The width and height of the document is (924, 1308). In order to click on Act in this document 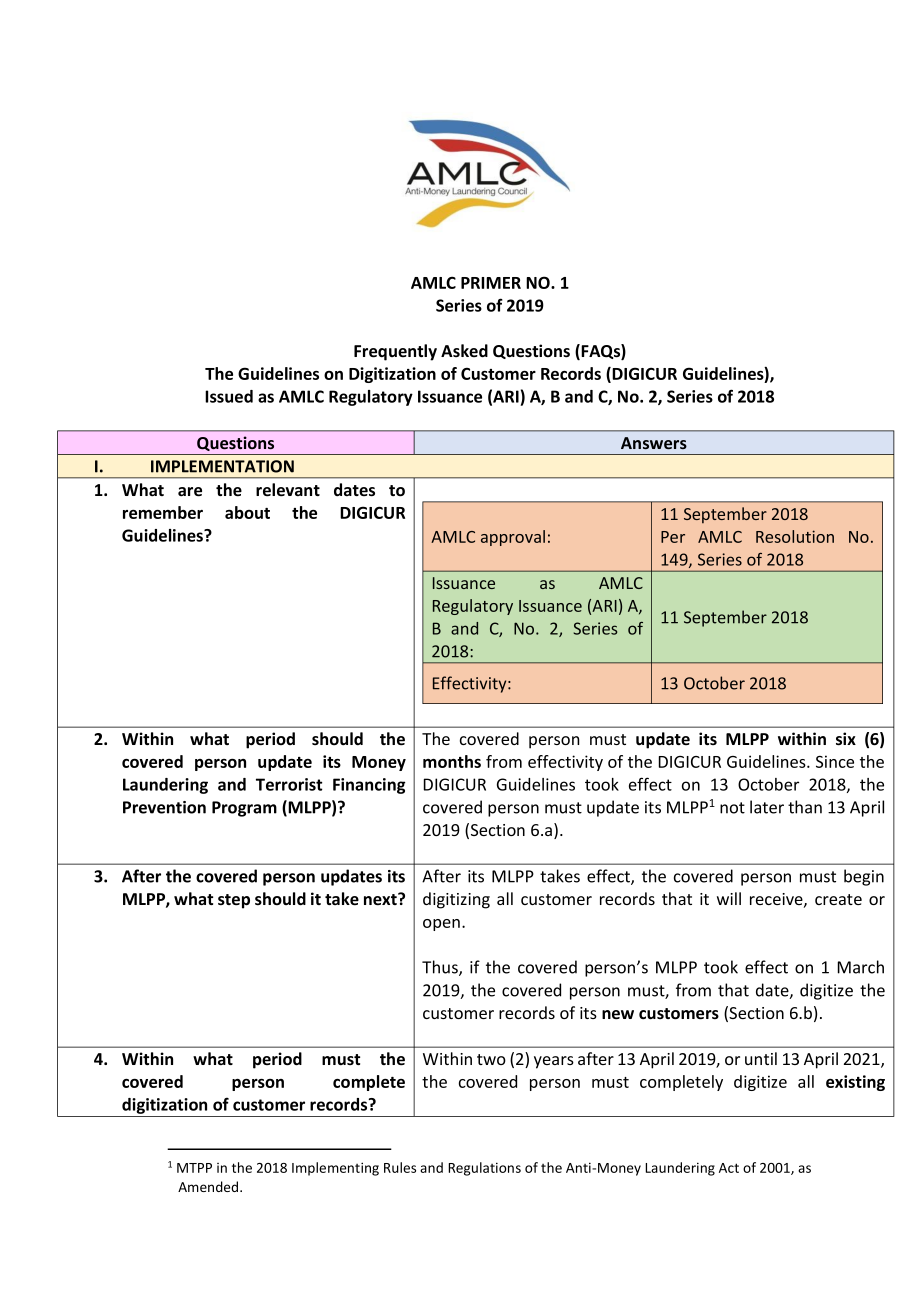, I will do `click(729, 1168)`.
